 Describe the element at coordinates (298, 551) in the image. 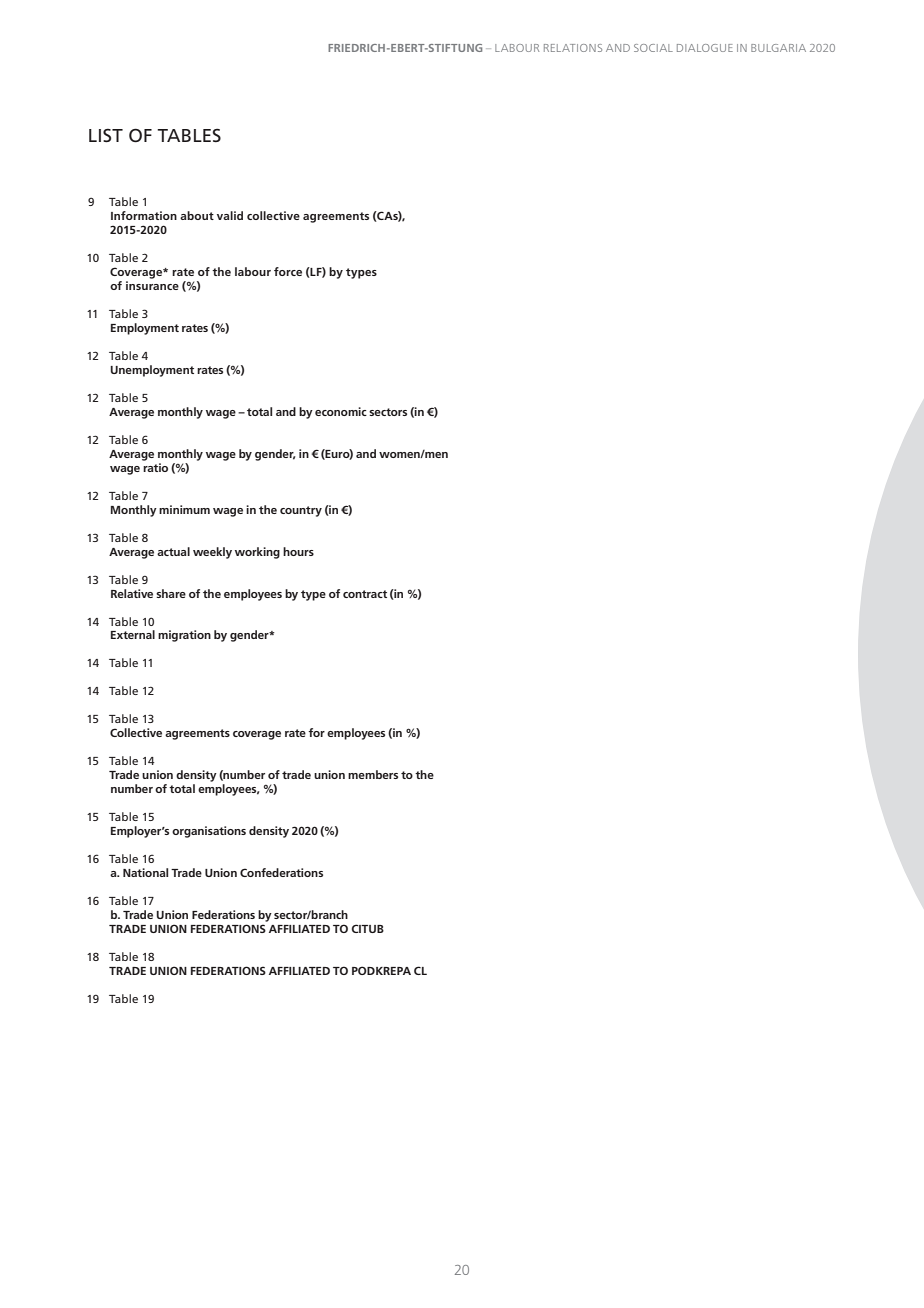

I see `hours` at that location.
